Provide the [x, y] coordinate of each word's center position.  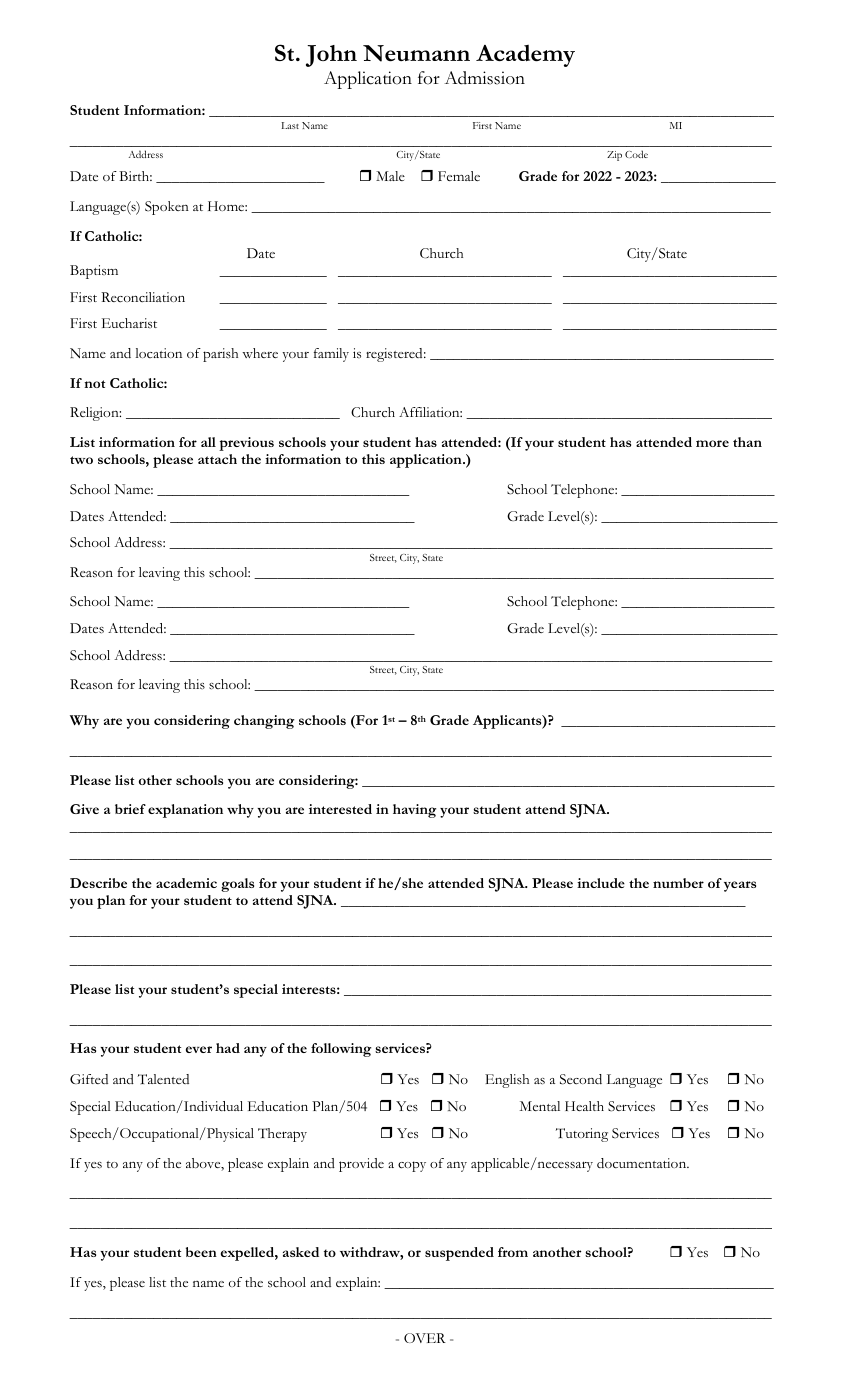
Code [636, 154]
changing [264, 722]
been [201, 1252]
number [678, 883]
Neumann [416, 53]
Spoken [167, 208]
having [414, 811]
